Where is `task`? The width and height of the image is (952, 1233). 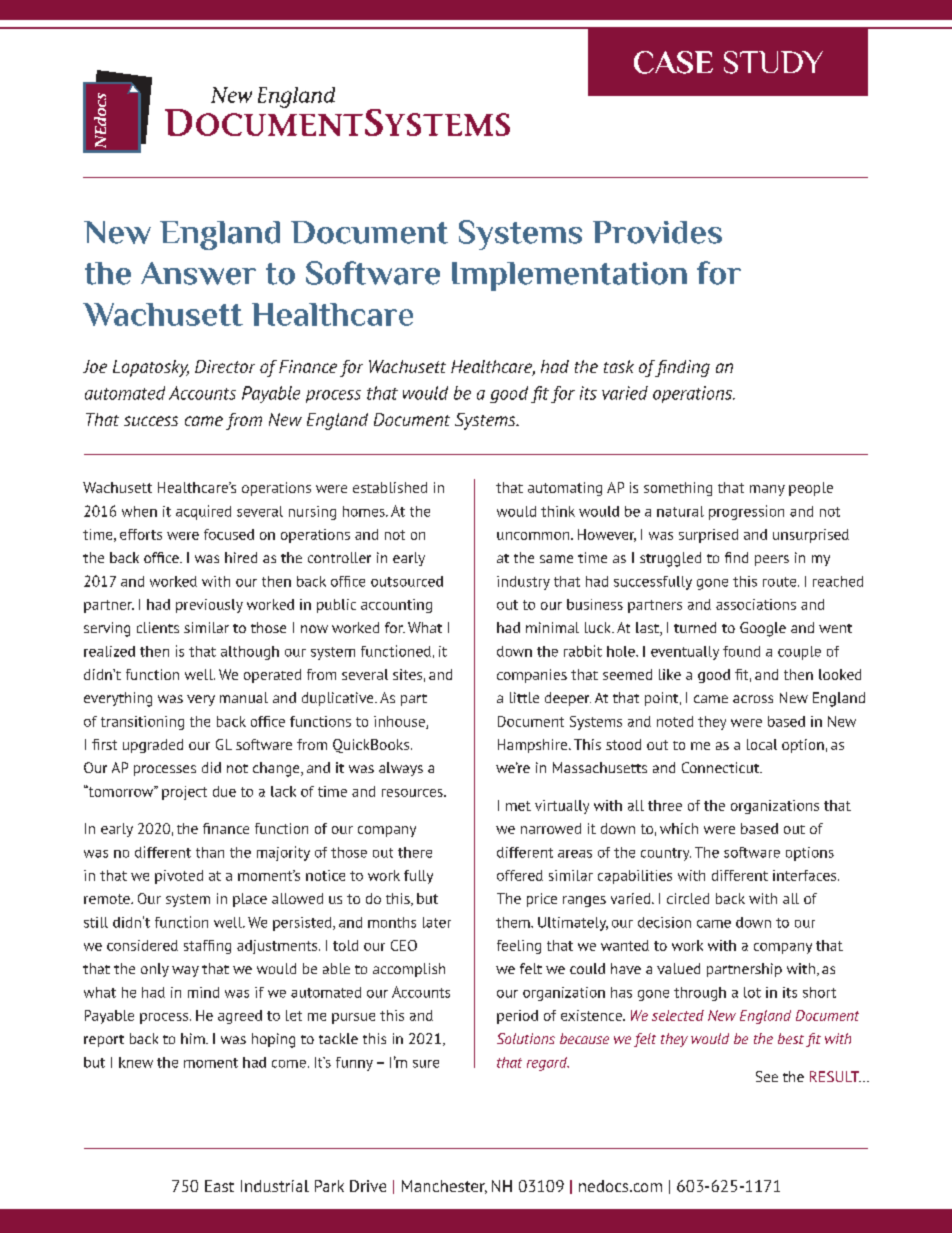
task is located at coordinates (619, 366).
